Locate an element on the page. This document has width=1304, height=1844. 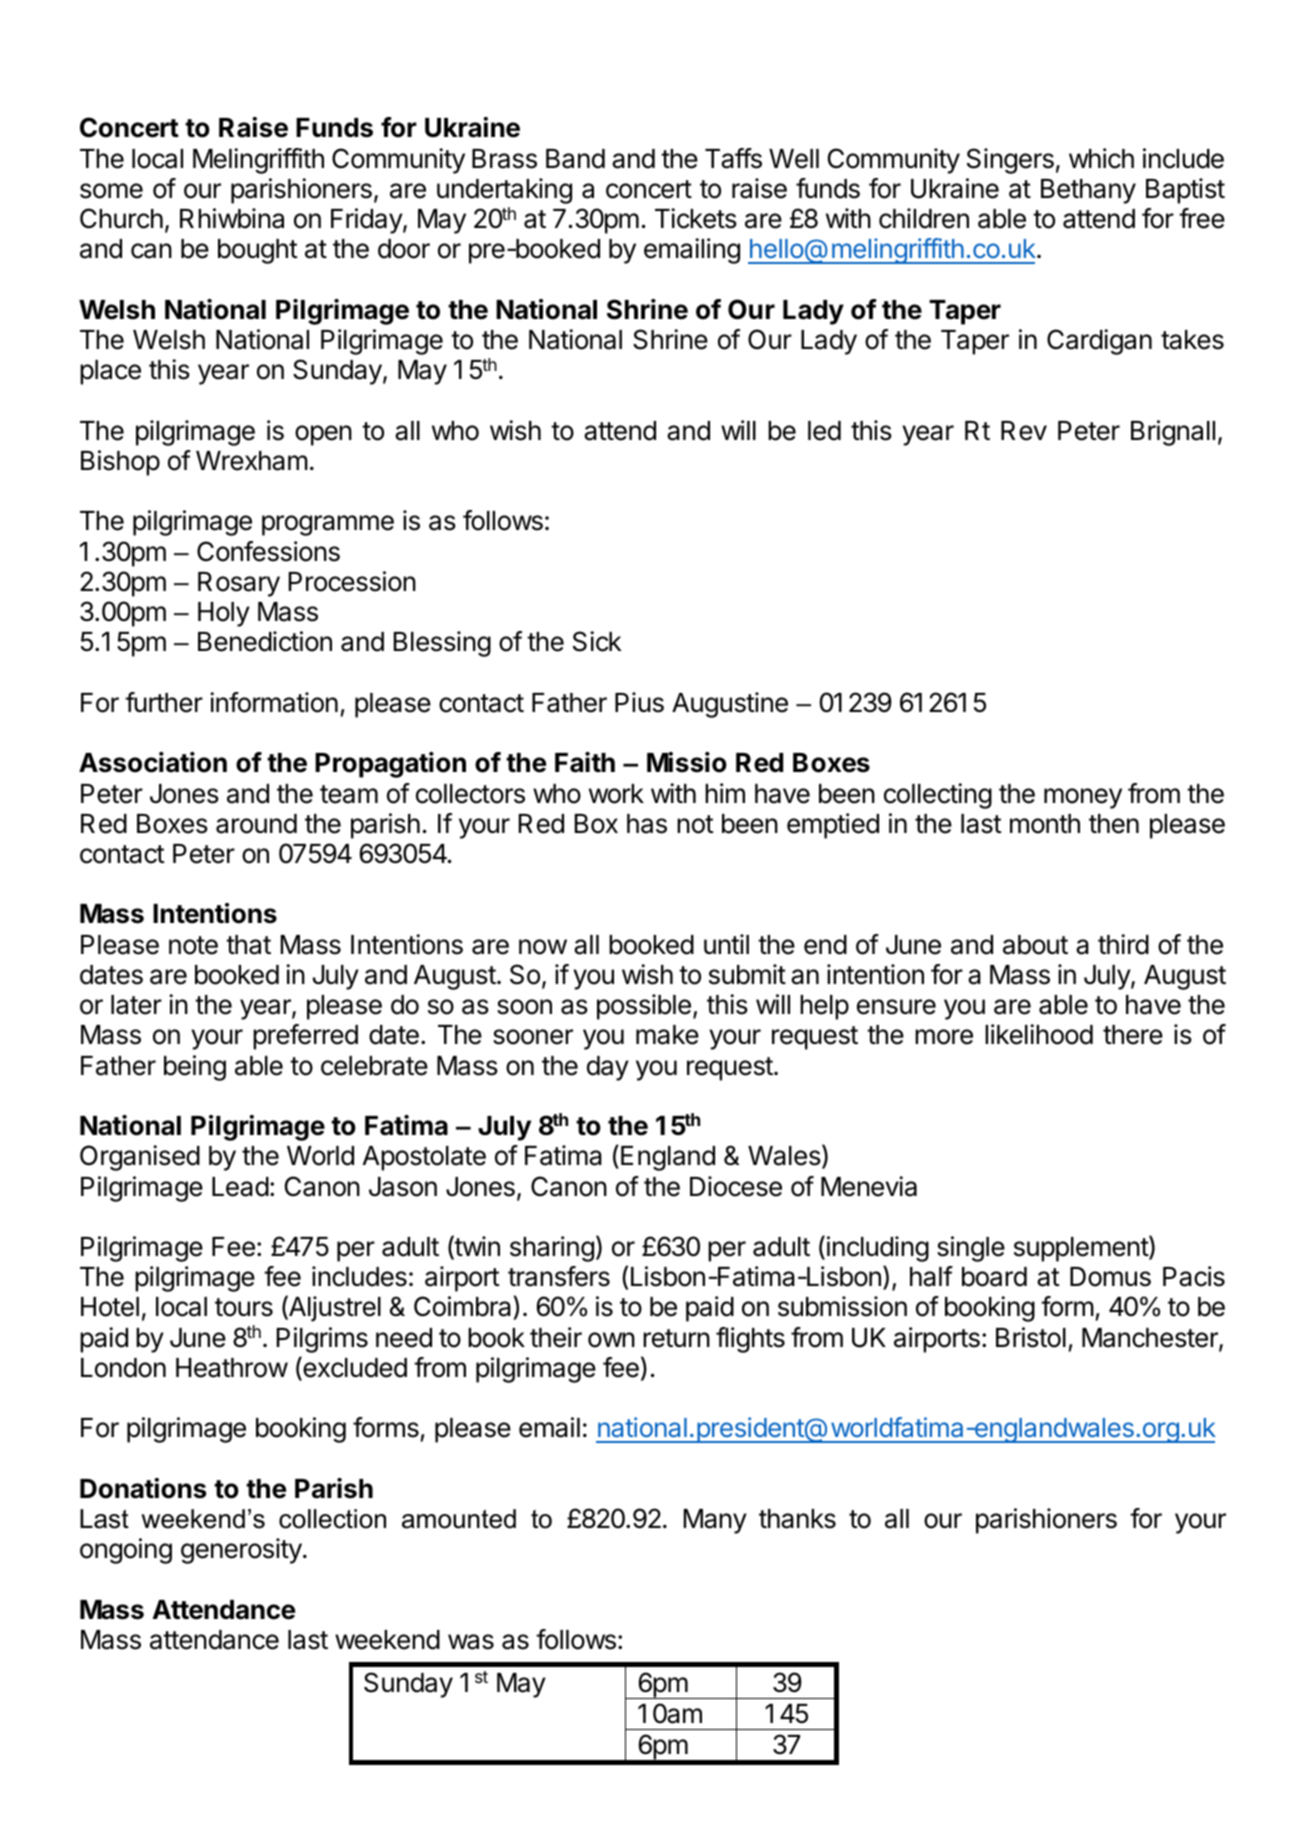
Tickets is located at coordinates (696, 218).
